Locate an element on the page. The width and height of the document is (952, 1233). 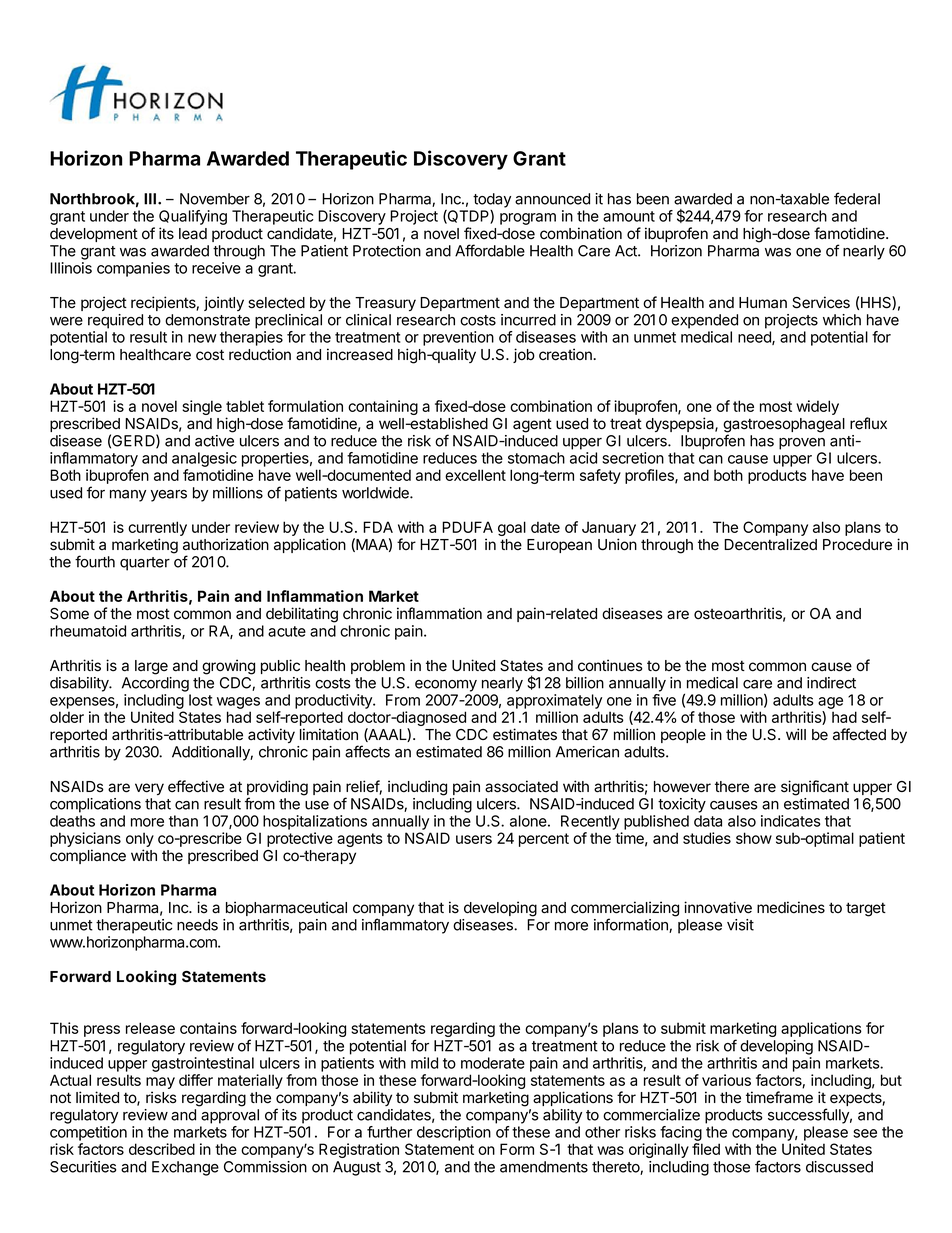
federal is located at coordinates (857, 198).
